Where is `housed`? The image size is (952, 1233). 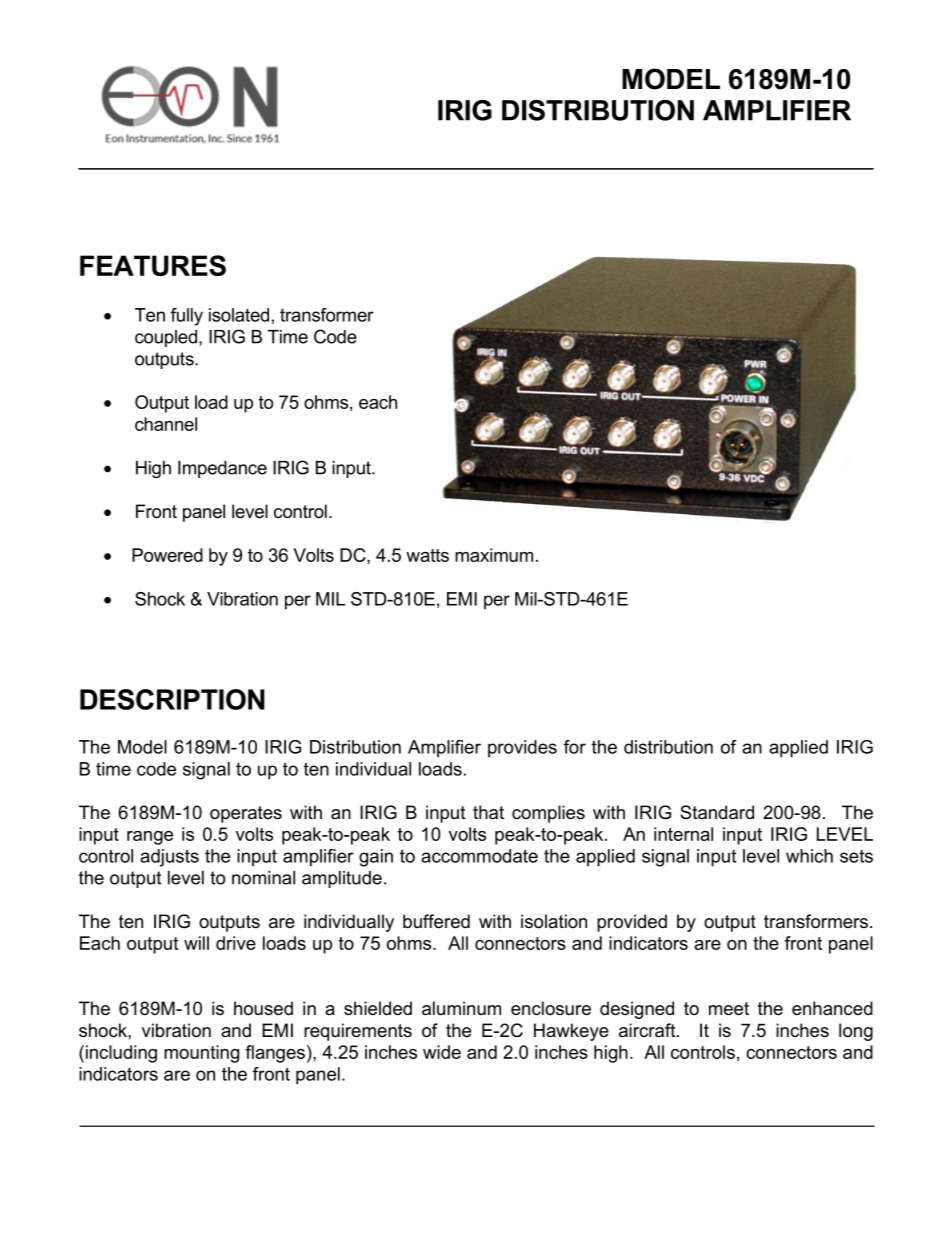 housed is located at coordinates (263, 1008).
